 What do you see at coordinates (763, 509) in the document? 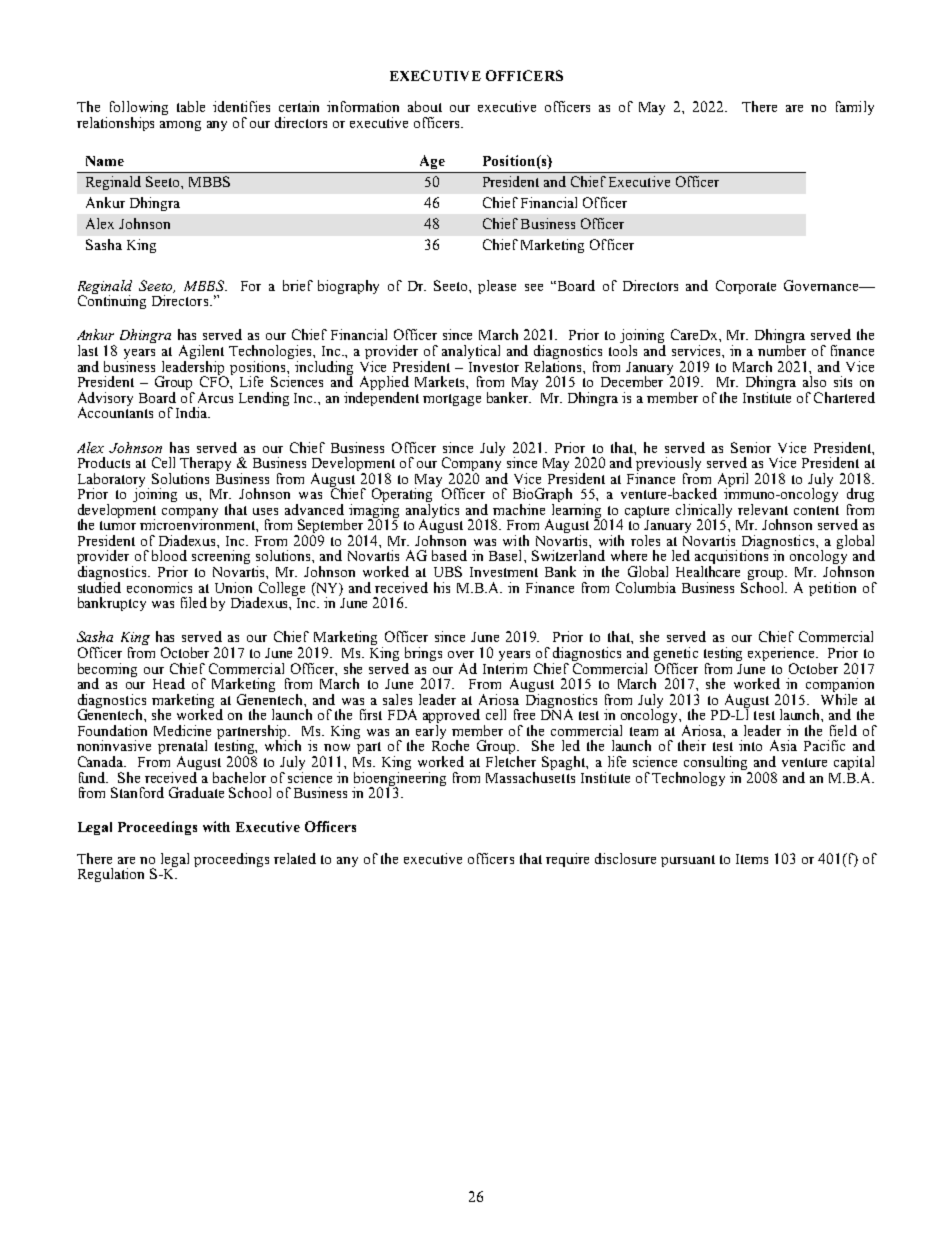
I see `relevant` at bounding box center [763, 509].
